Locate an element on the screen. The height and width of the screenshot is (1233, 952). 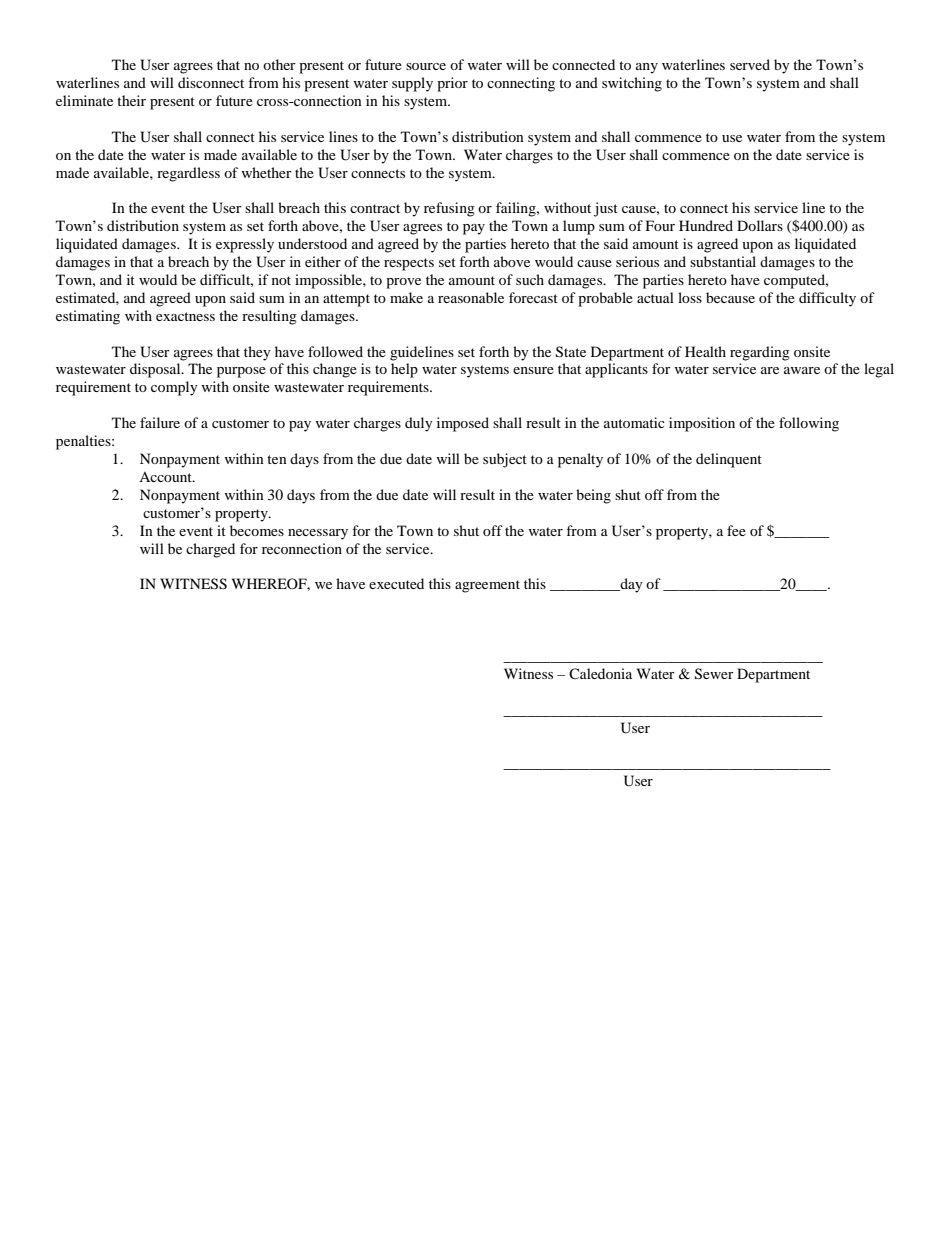
Dollars is located at coordinates (760, 225).
